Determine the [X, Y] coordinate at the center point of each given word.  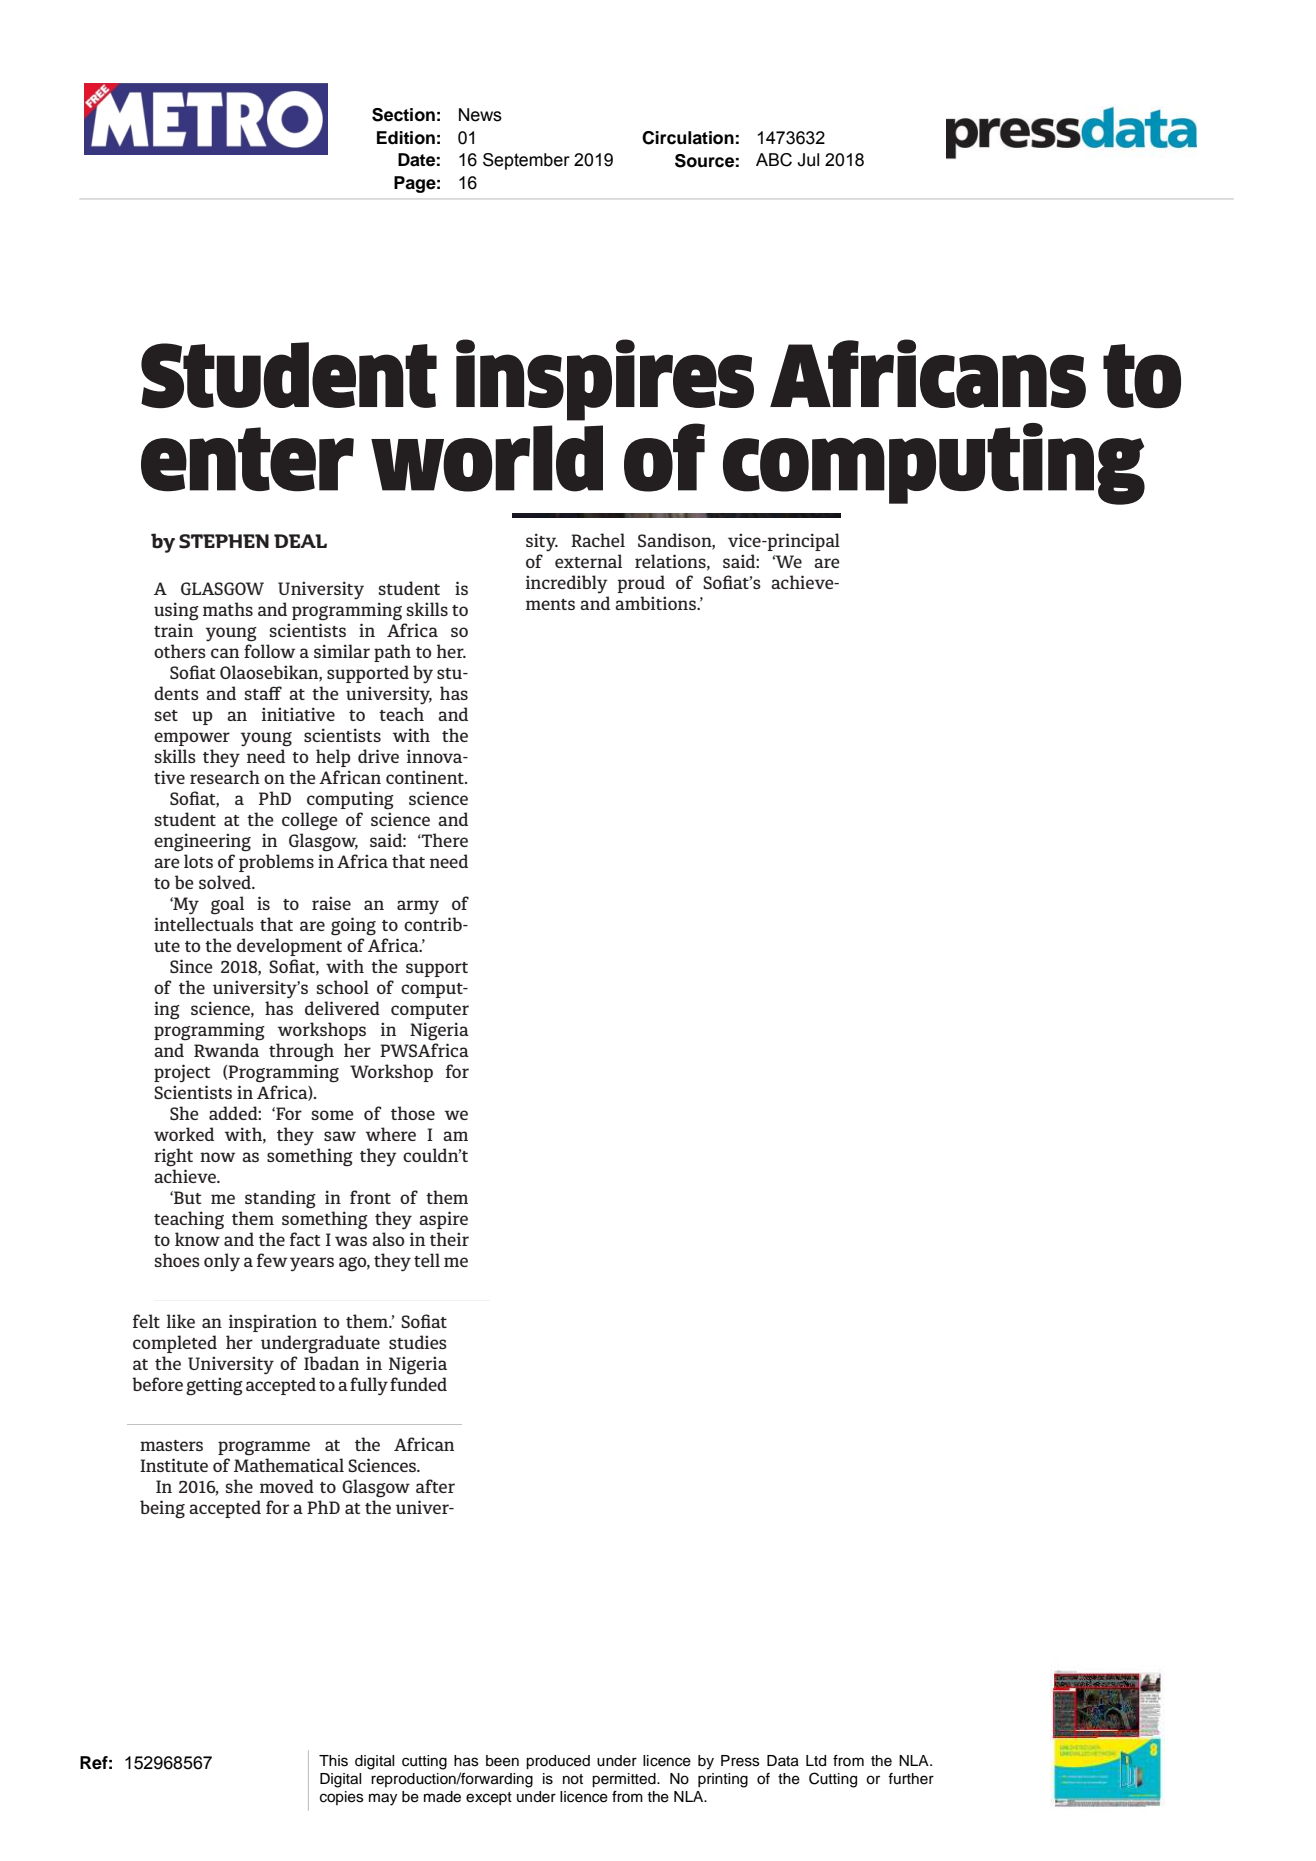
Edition [406, 138]
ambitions [656, 603]
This [333, 1761]
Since [191, 966]
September [526, 161]
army [418, 907]
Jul [808, 160]
